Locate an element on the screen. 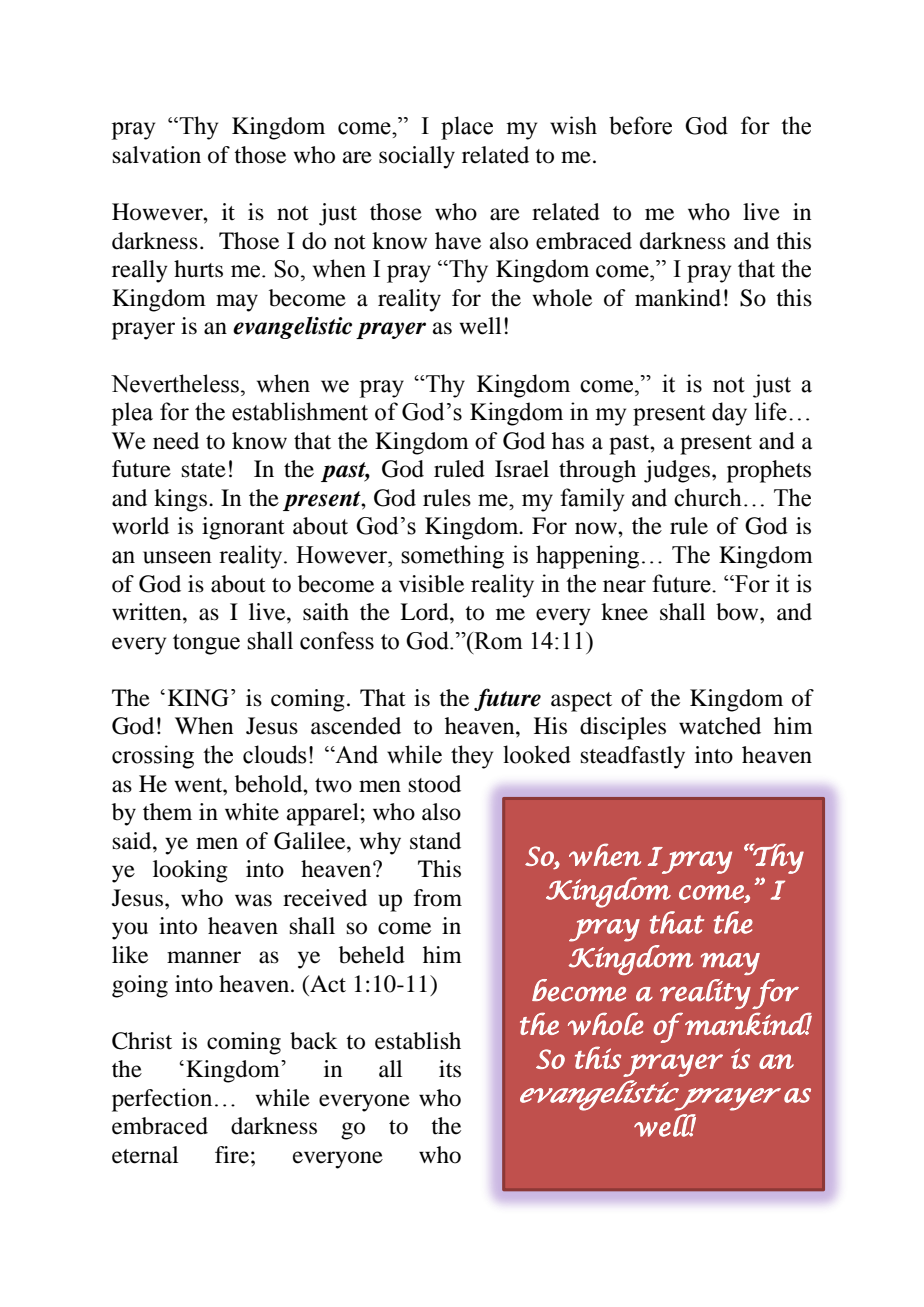  fire is located at coordinates (232, 1155).
